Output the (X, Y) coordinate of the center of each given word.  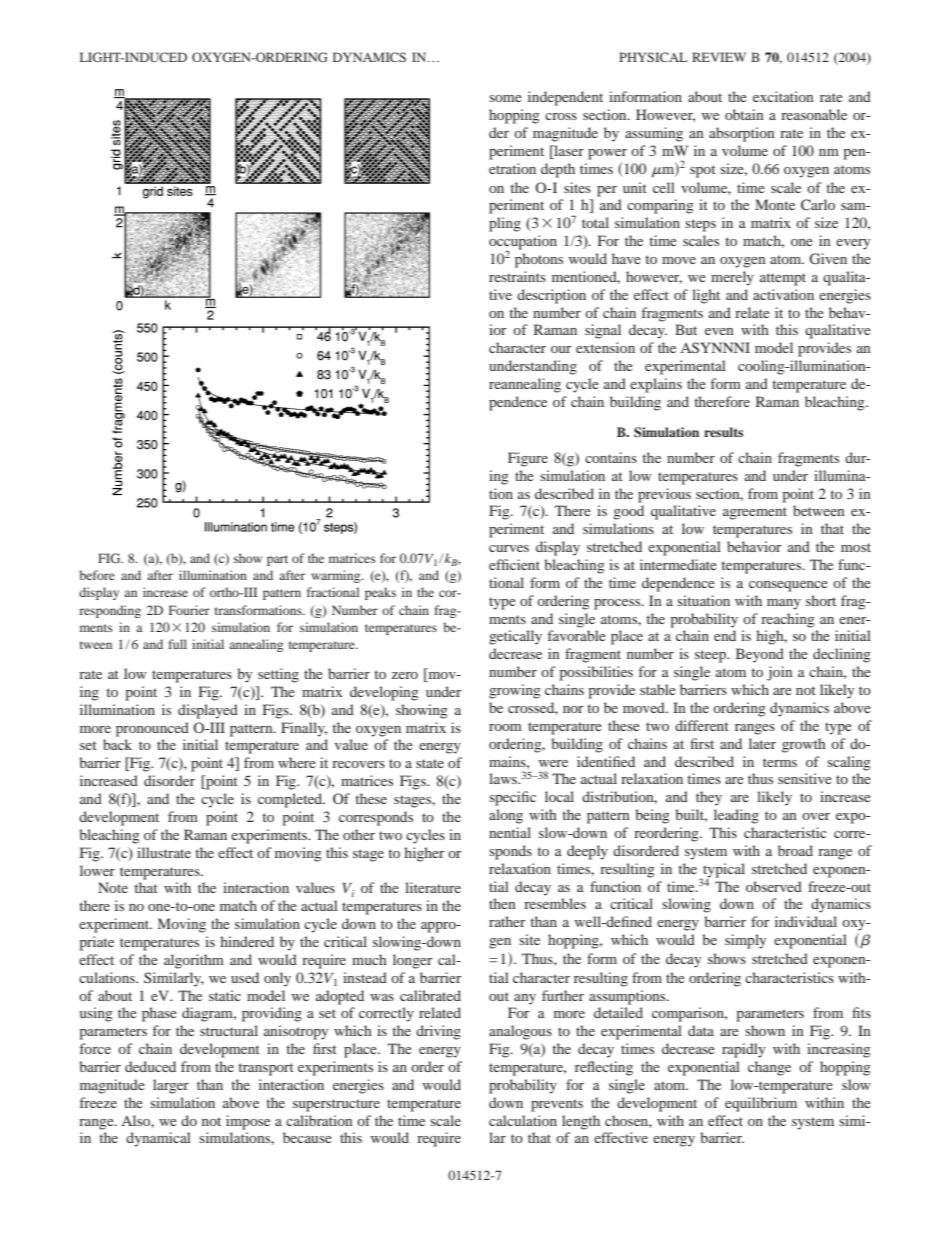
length (581, 1122)
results (723, 432)
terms (780, 762)
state (430, 763)
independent (565, 98)
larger (171, 1086)
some (505, 98)
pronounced (152, 729)
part (277, 560)
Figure (528, 459)
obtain (744, 114)
